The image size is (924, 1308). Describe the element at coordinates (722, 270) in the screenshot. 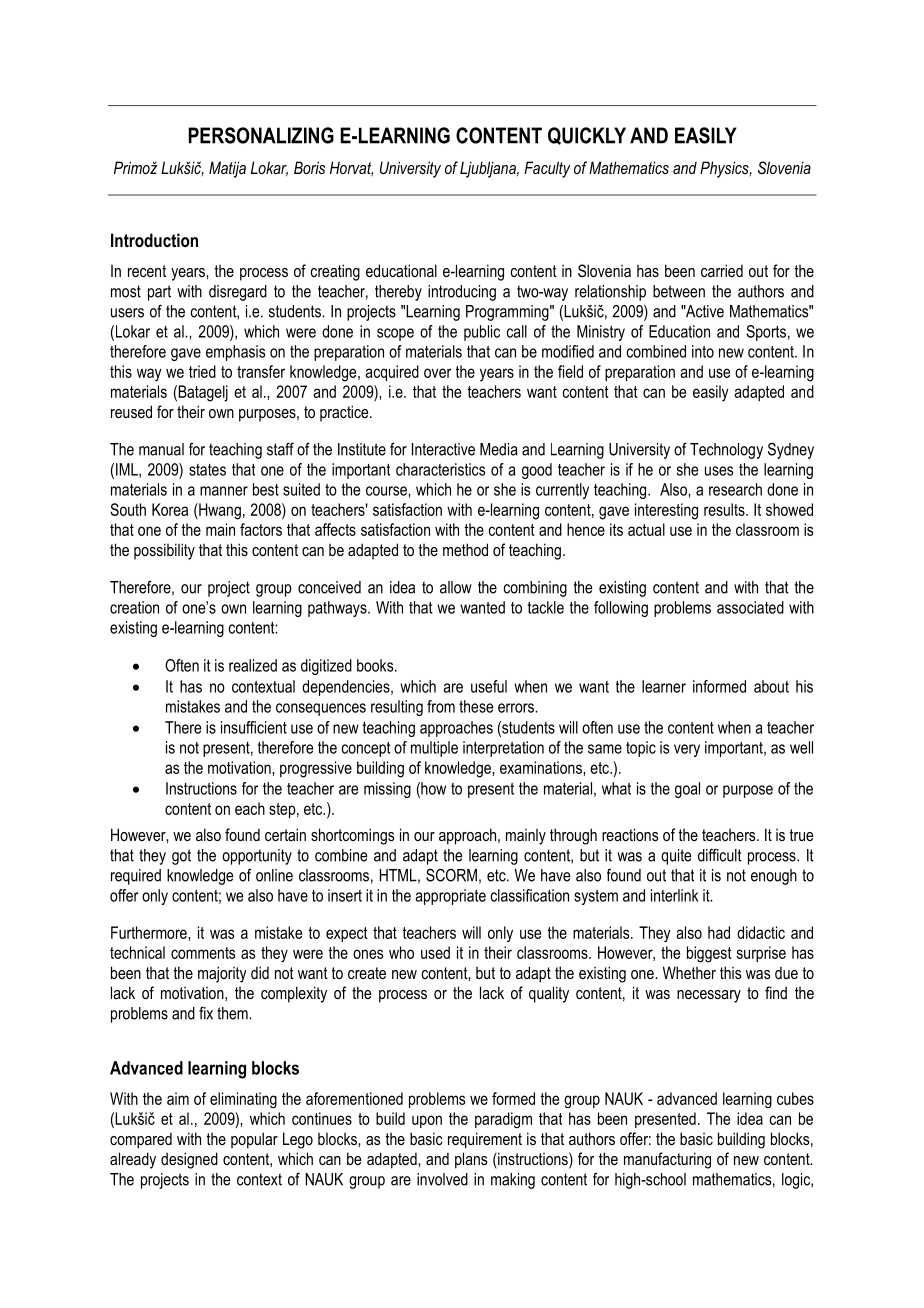

I see `carried` at that location.
